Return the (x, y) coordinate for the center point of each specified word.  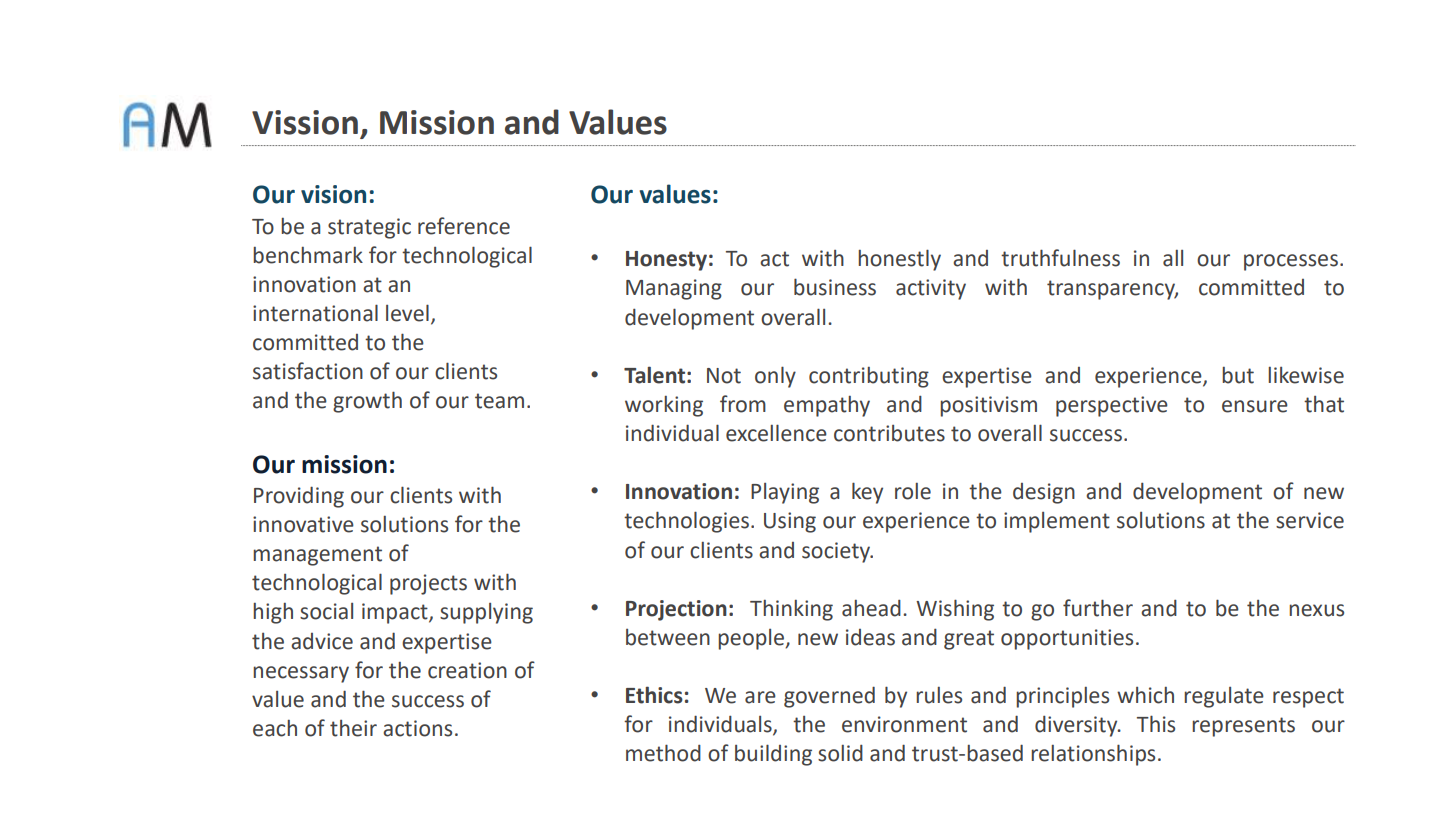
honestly (899, 260)
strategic (369, 228)
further (1098, 608)
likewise (1306, 375)
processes (1291, 262)
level (407, 313)
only (775, 377)
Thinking (791, 610)
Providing (299, 497)
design (1044, 493)
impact (396, 613)
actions (417, 728)
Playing (785, 493)
